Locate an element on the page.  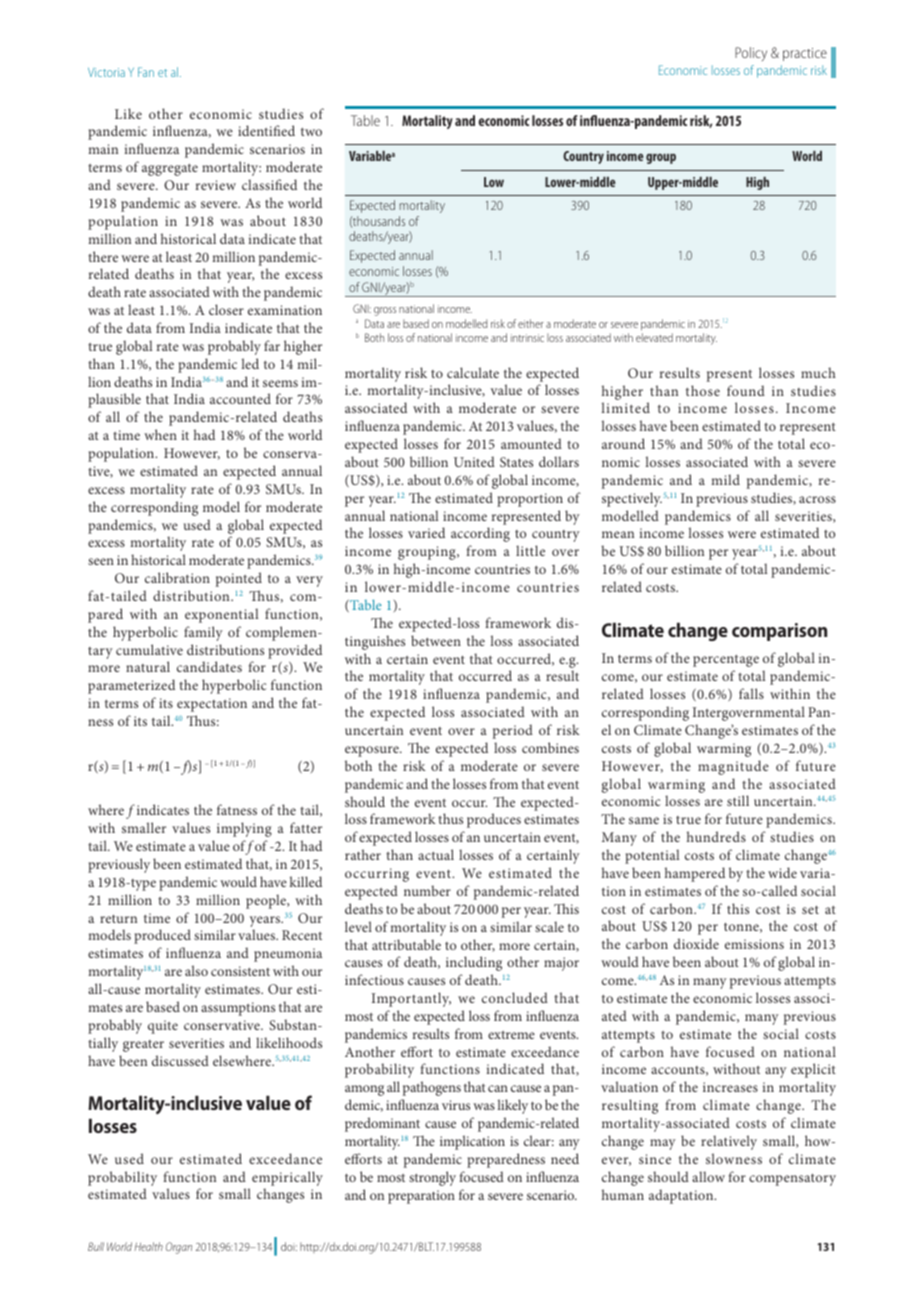
Organ is located at coordinates (179, 1248).
